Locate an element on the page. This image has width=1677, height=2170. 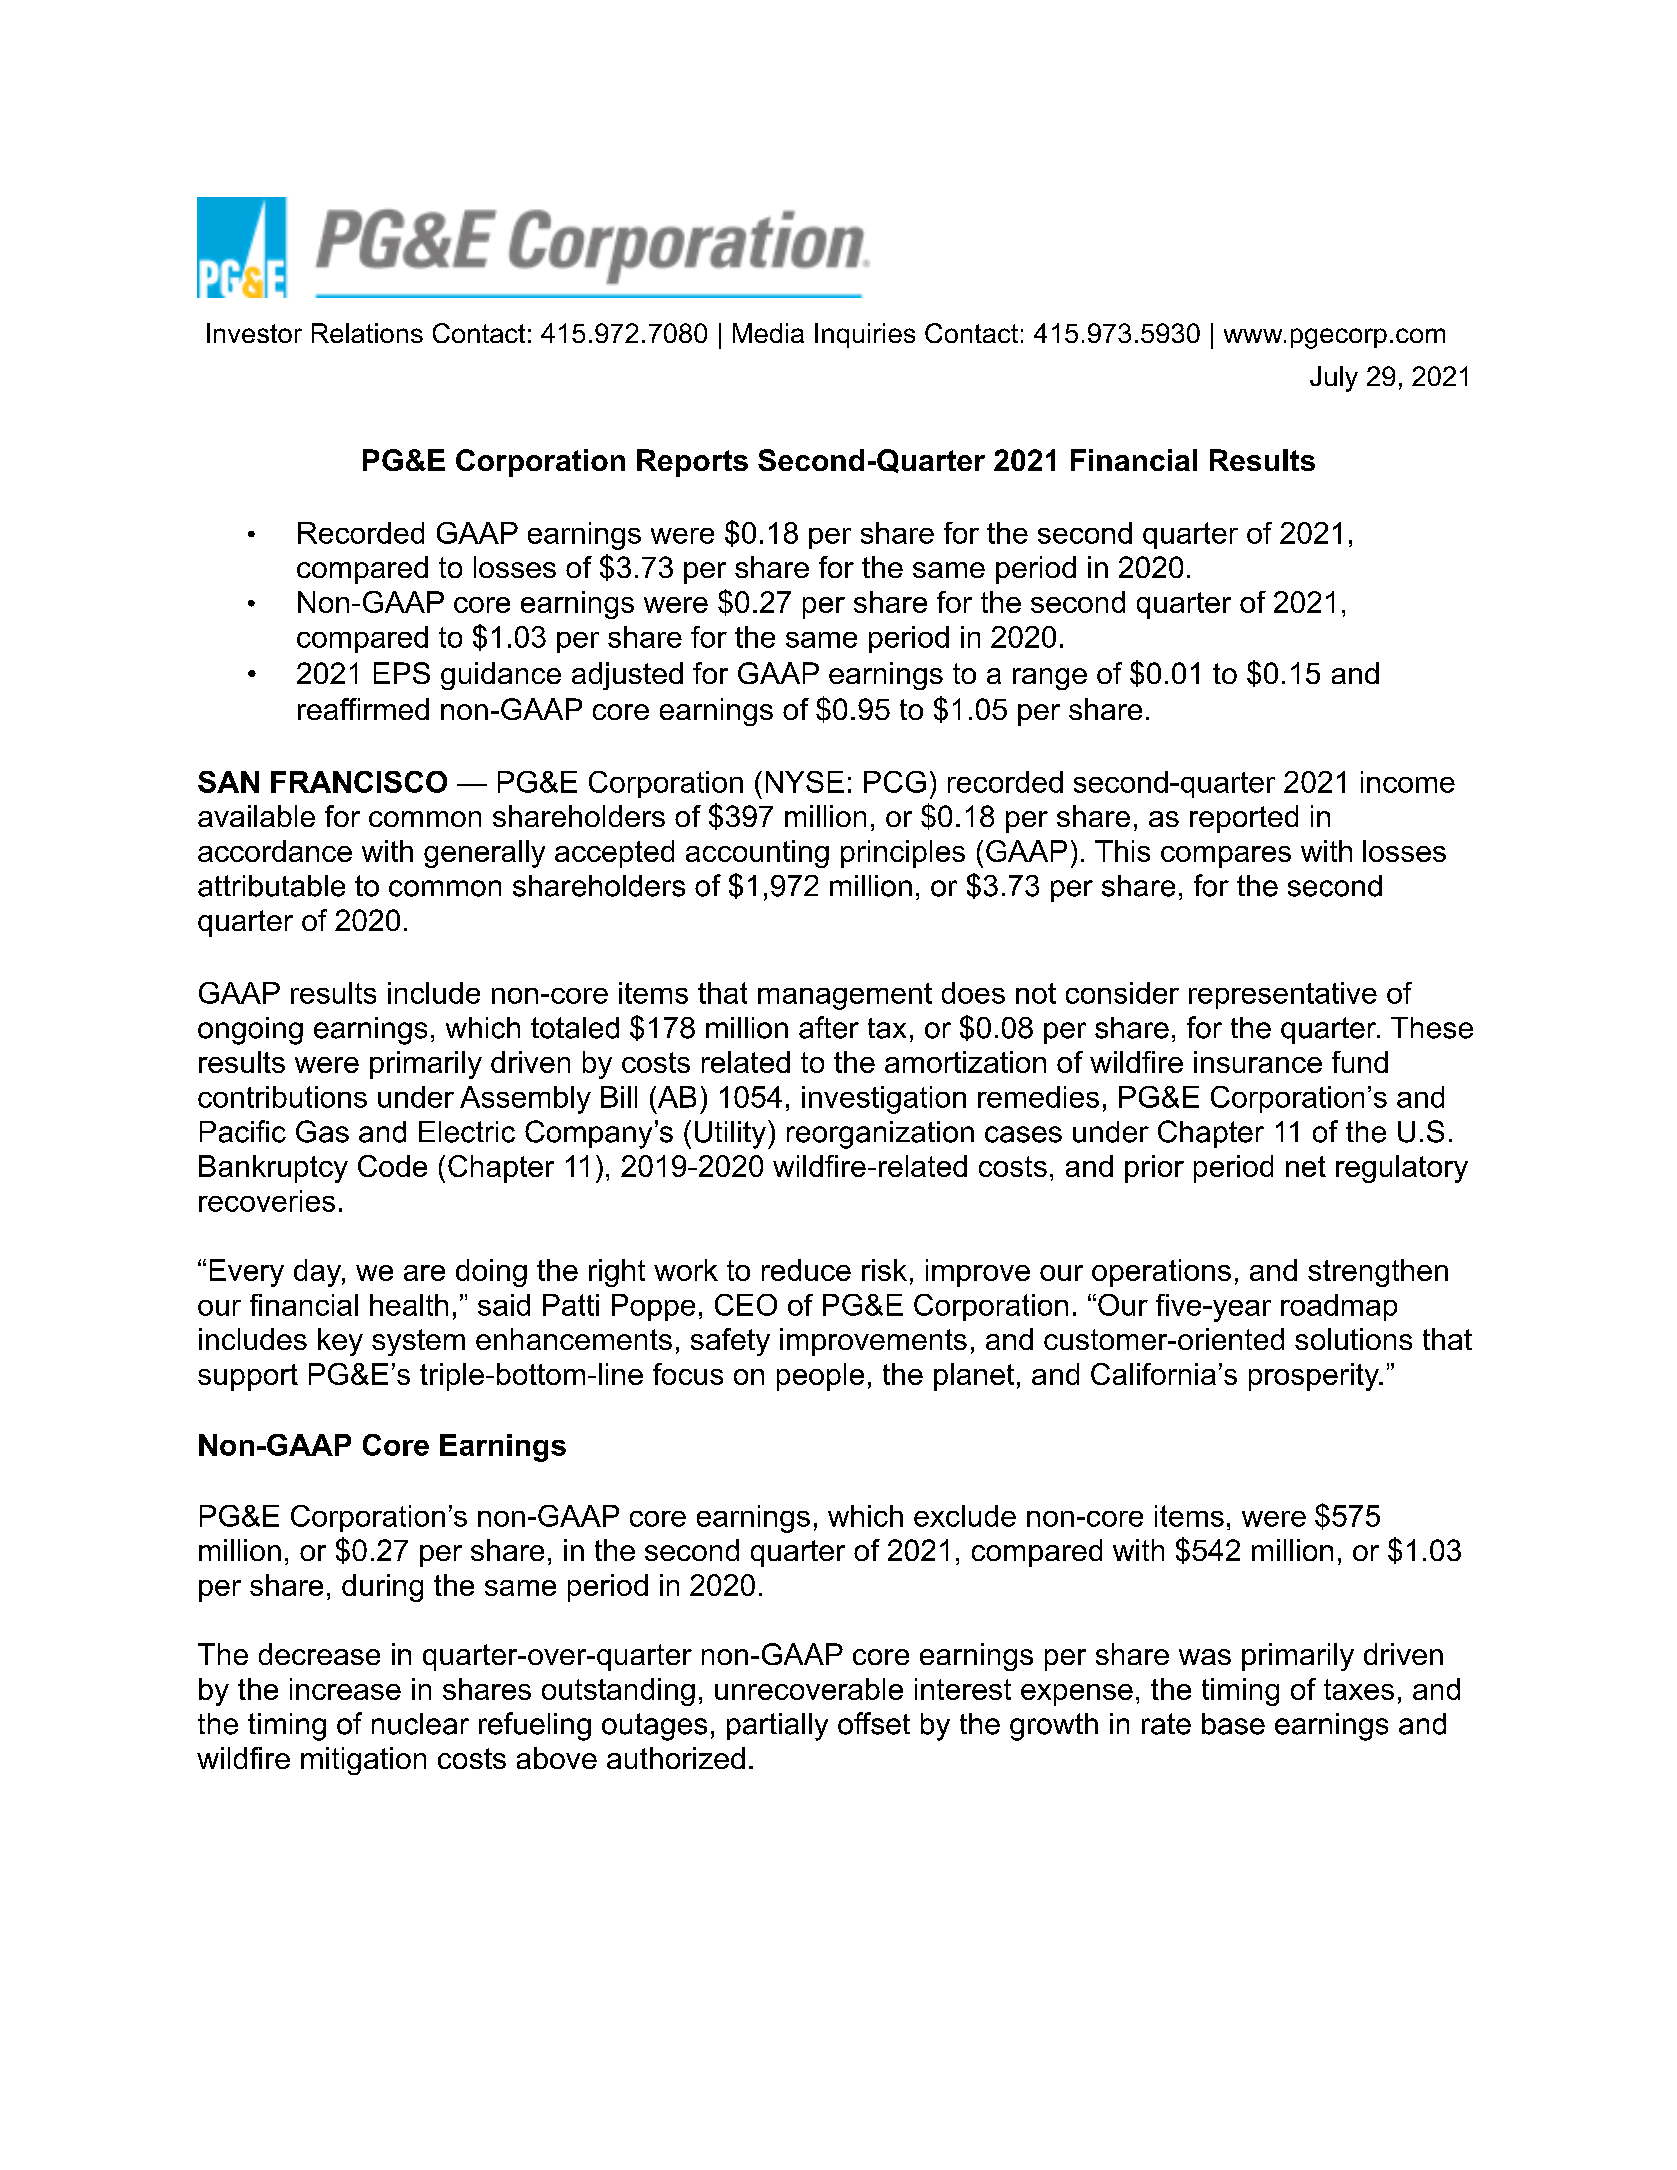
Relations is located at coordinates (367, 333).
